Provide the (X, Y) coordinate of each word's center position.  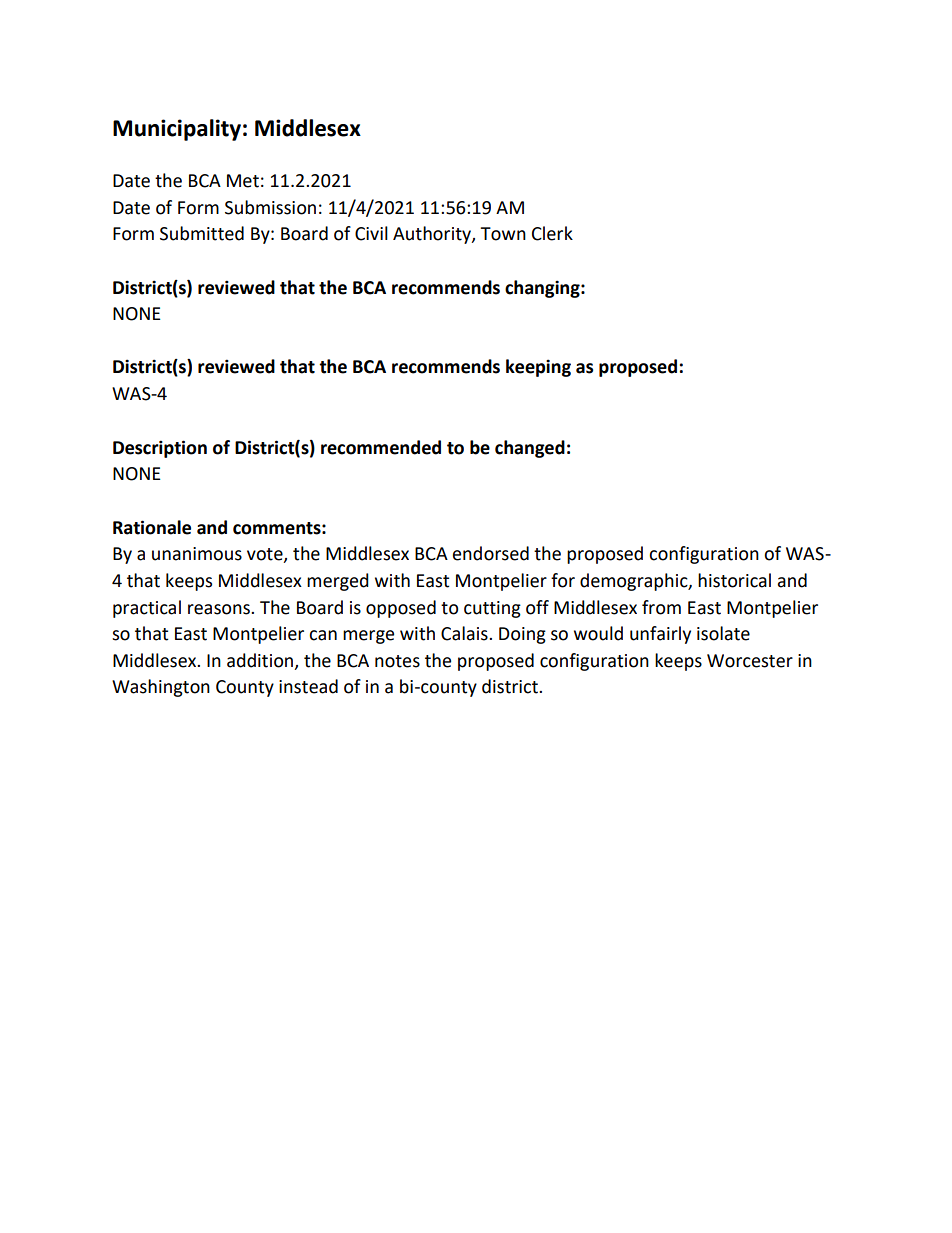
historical (734, 580)
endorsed (491, 553)
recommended (381, 447)
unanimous (197, 554)
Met (243, 181)
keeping (538, 368)
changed (530, 449)
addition (261, 661)
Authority (433, 235)
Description (160, 449)
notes (397, 661)
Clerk (552, 233)
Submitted (202, 233)
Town (503, 234)
